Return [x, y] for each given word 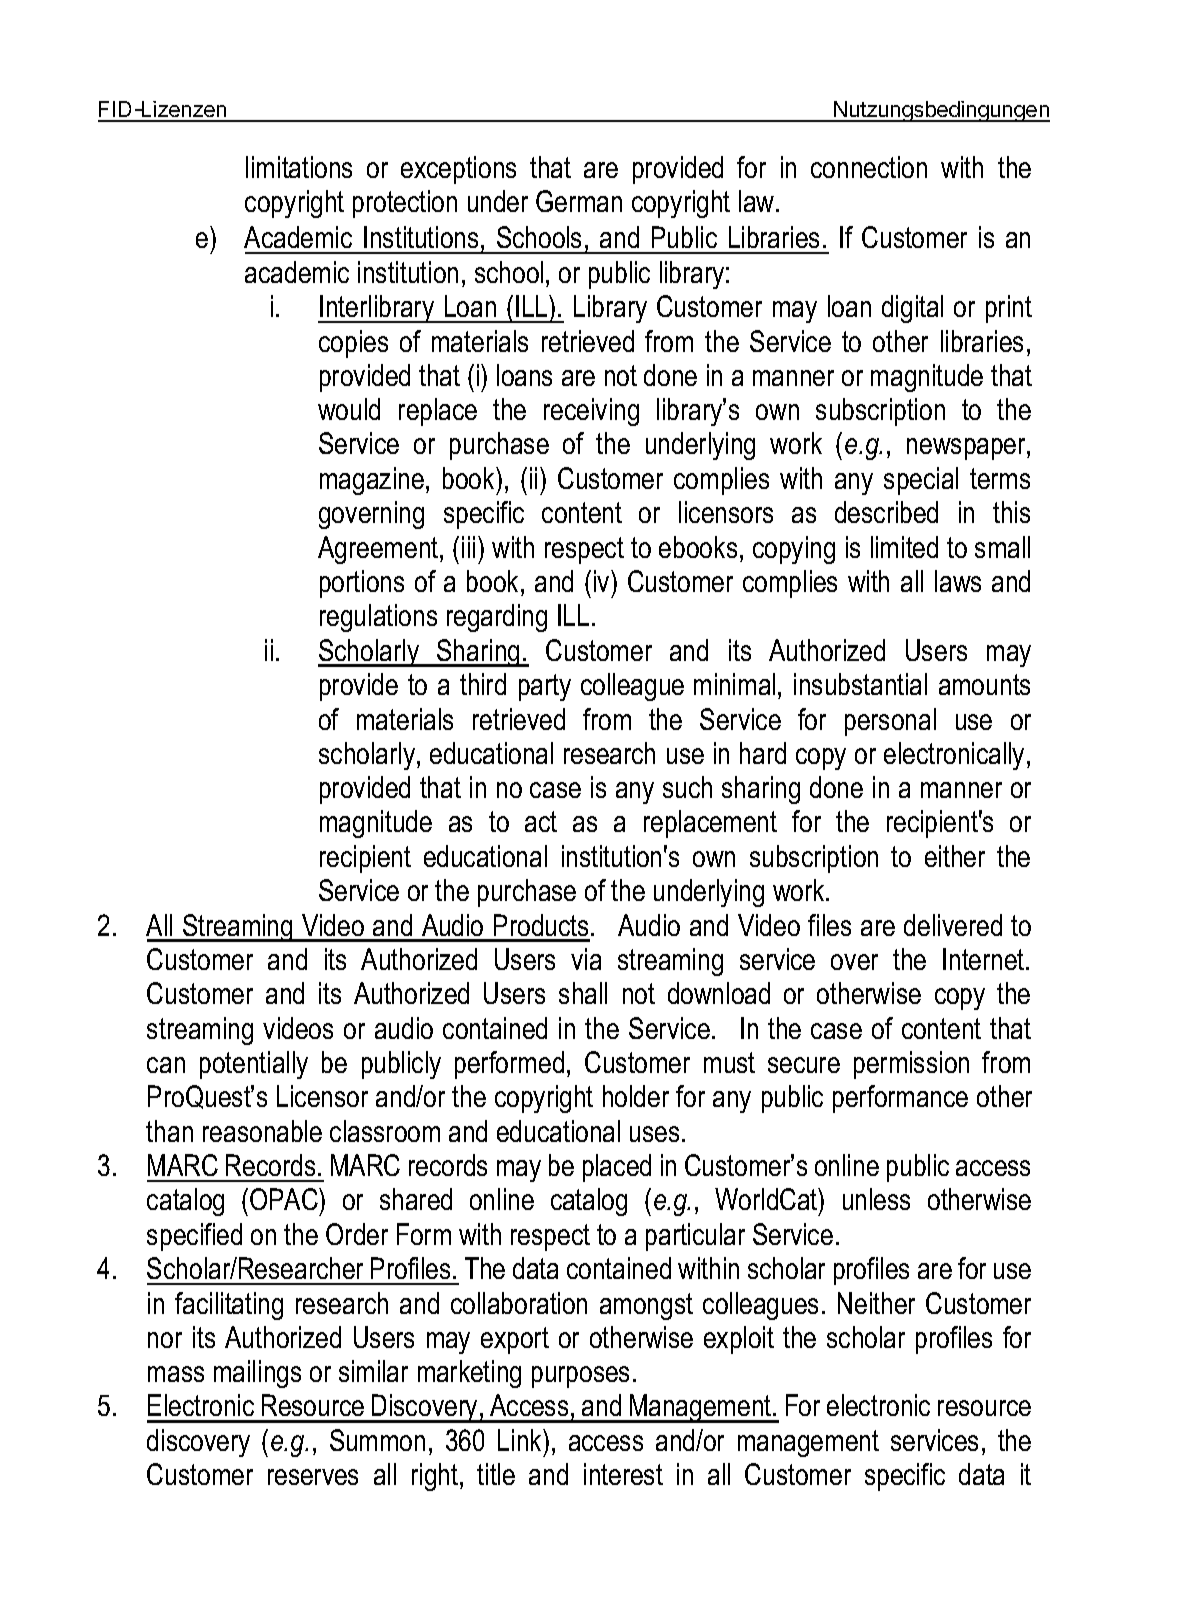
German [579, 201]
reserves [313, 1477]
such [687, 787]
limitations [299, 167]
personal [890, 722]
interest [623, 1474]
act [541, 821]
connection [869, 167]
